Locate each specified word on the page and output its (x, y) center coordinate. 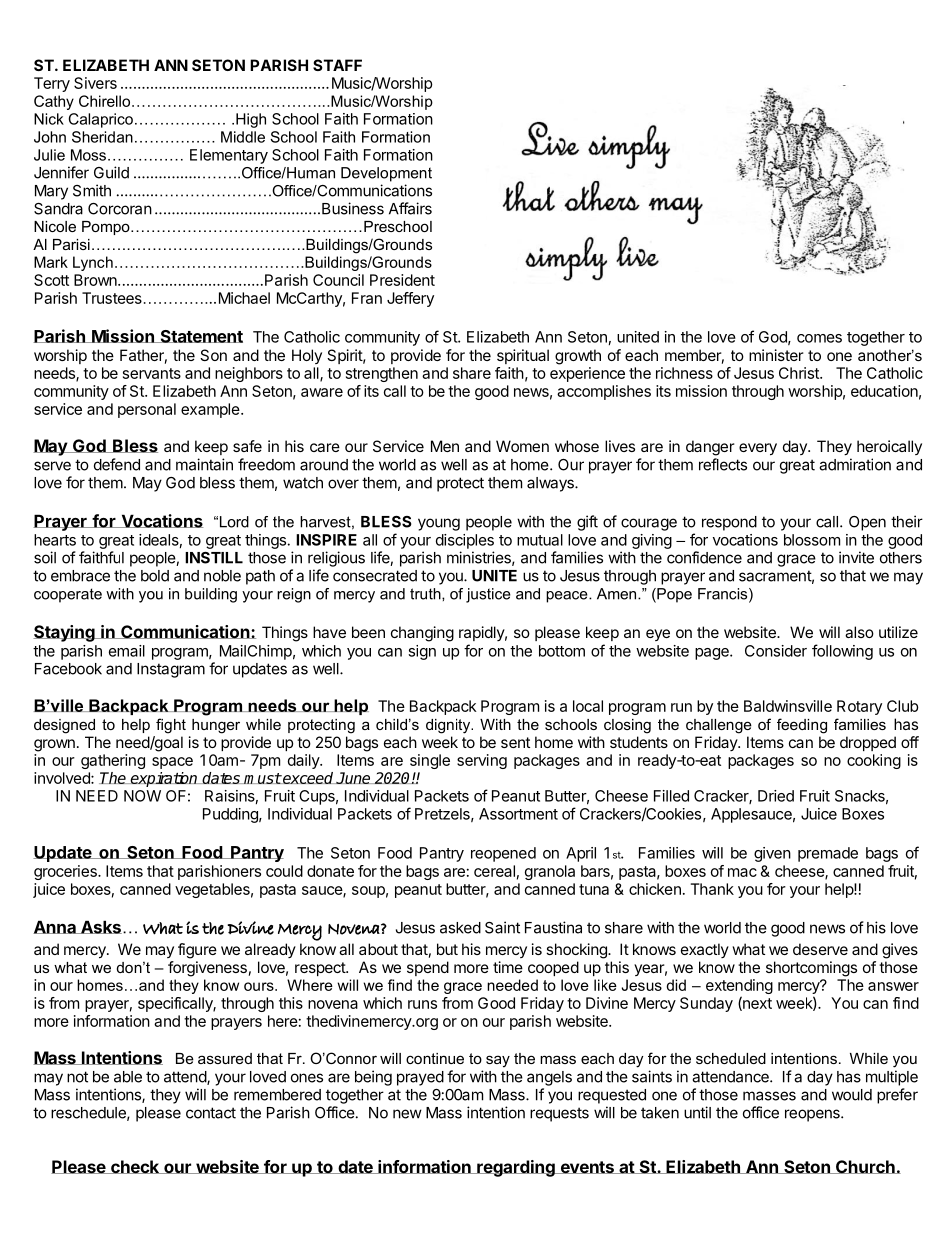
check (135, 1167)
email (127, 651)
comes (819, 338)
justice (488, 595)
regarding (516, 1168)
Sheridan (102, 137)
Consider (776, 651)
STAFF (337, 65)
